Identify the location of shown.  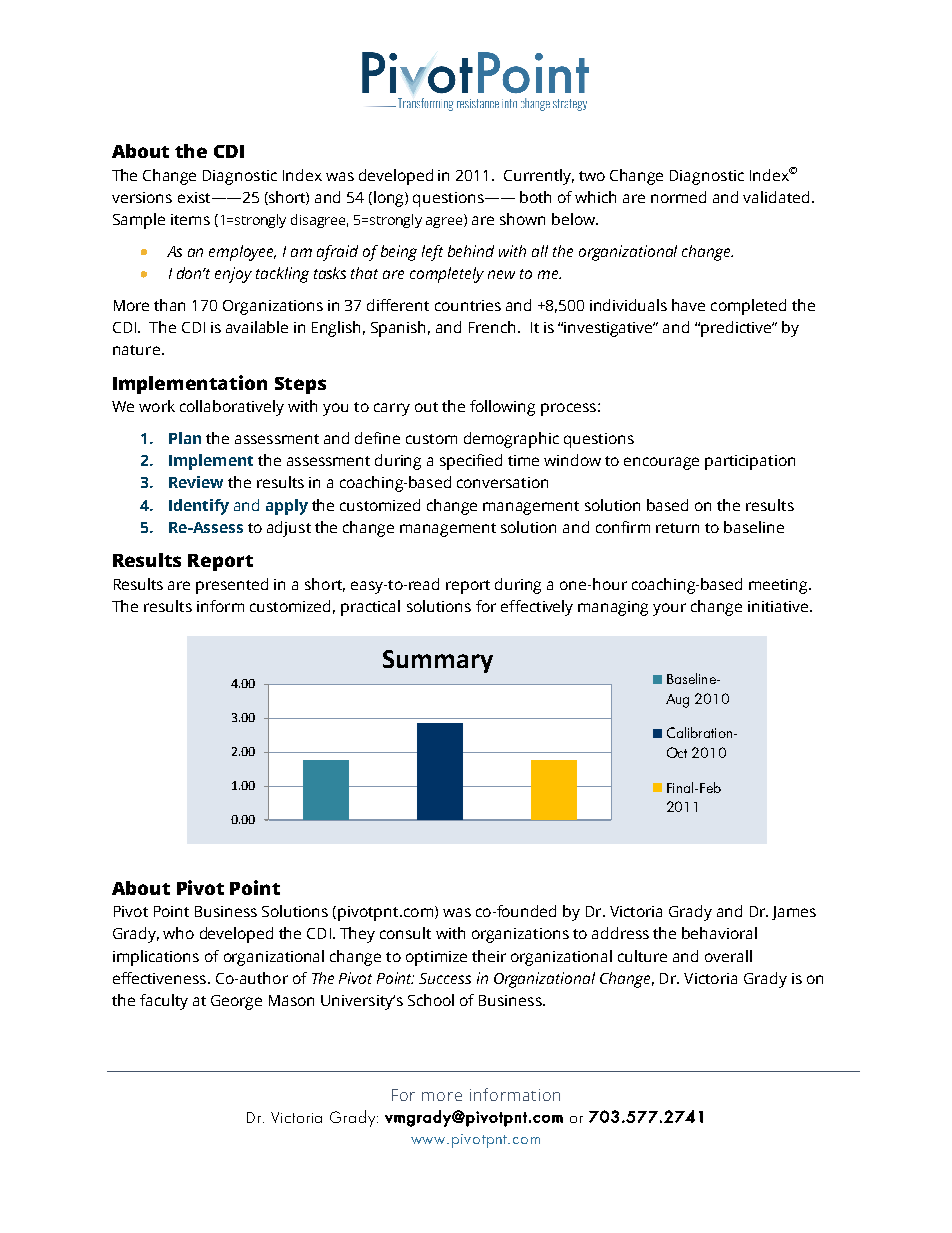
(522, 219).
